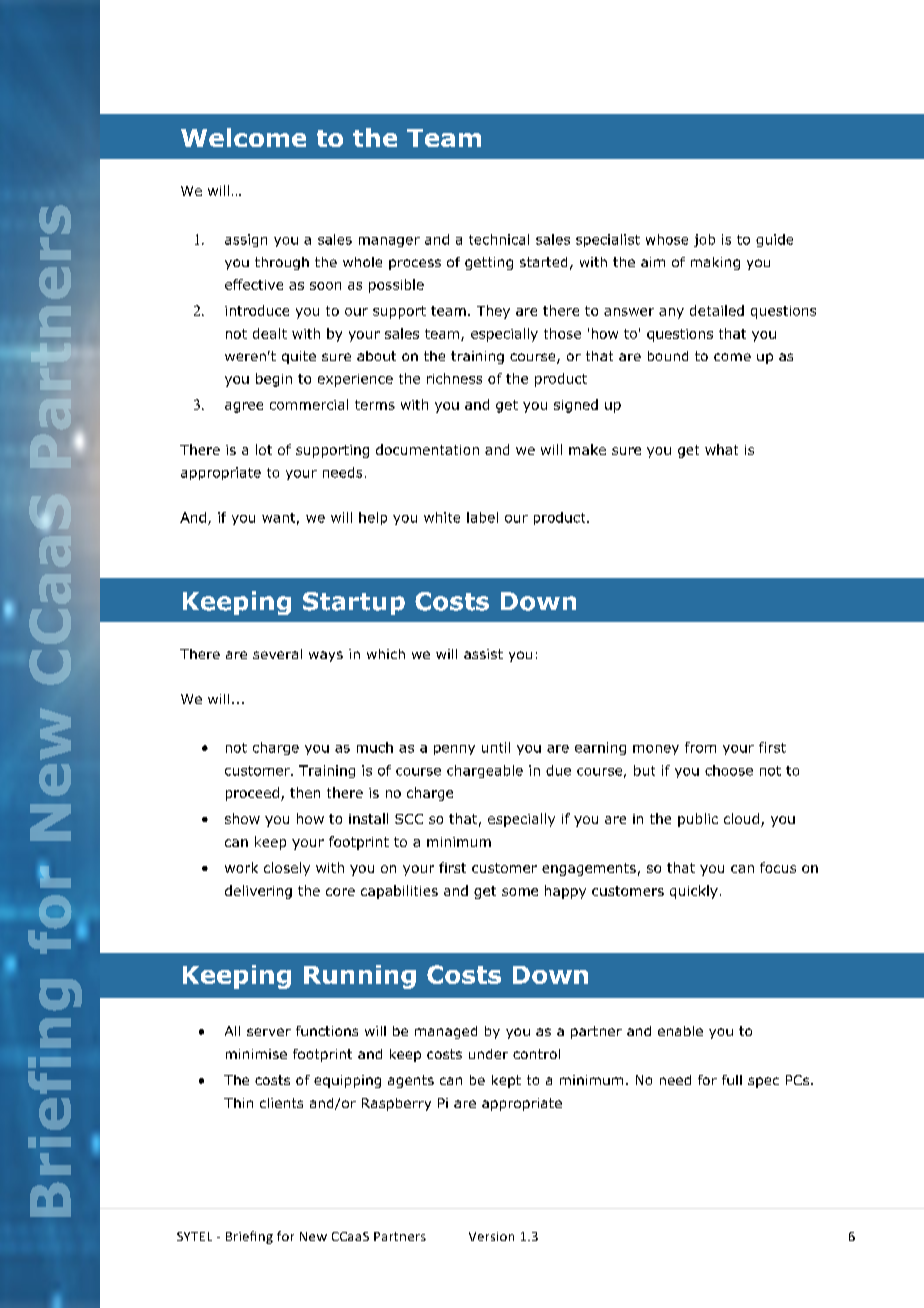 The width and height of the image is (924, 1308). Describe the element at coordinates (287, 869) in the image. I see `closely` at that location.
